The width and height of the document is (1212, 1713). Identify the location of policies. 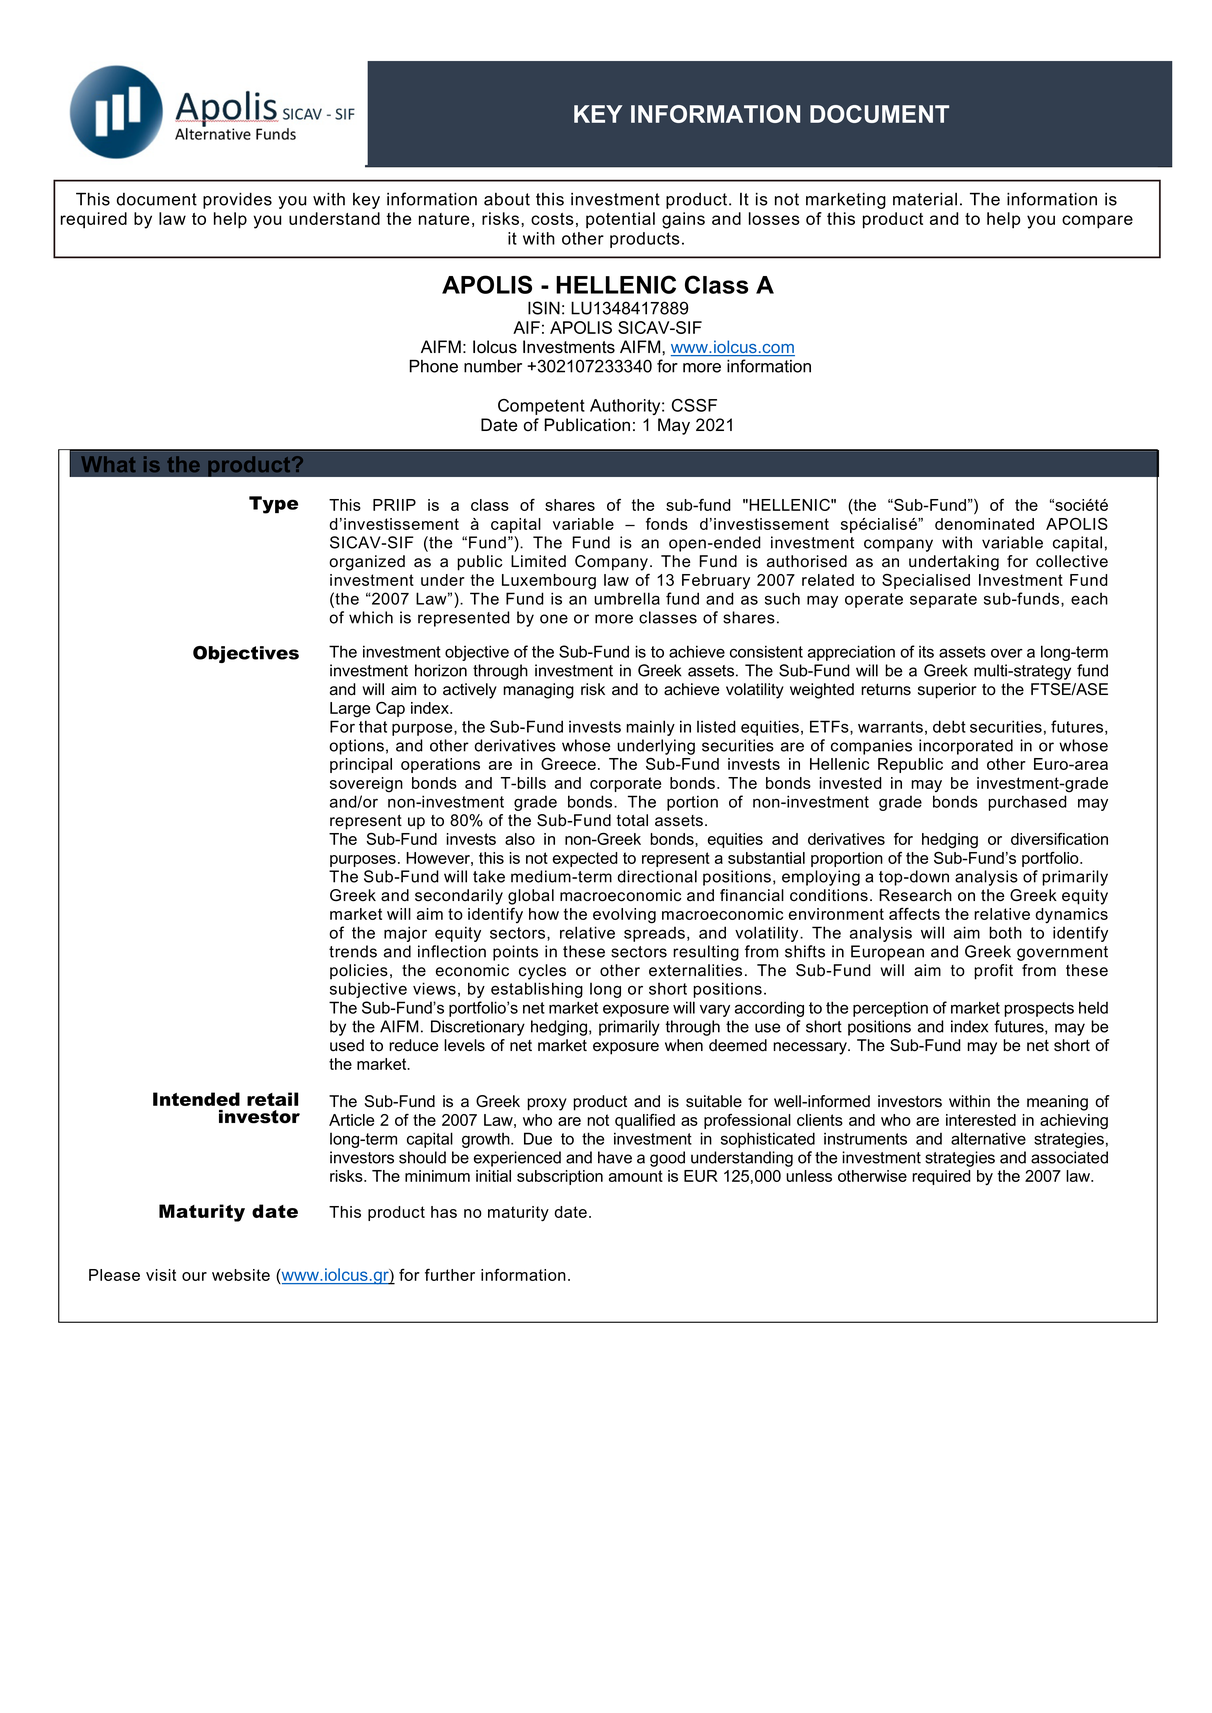
(359, 972).
